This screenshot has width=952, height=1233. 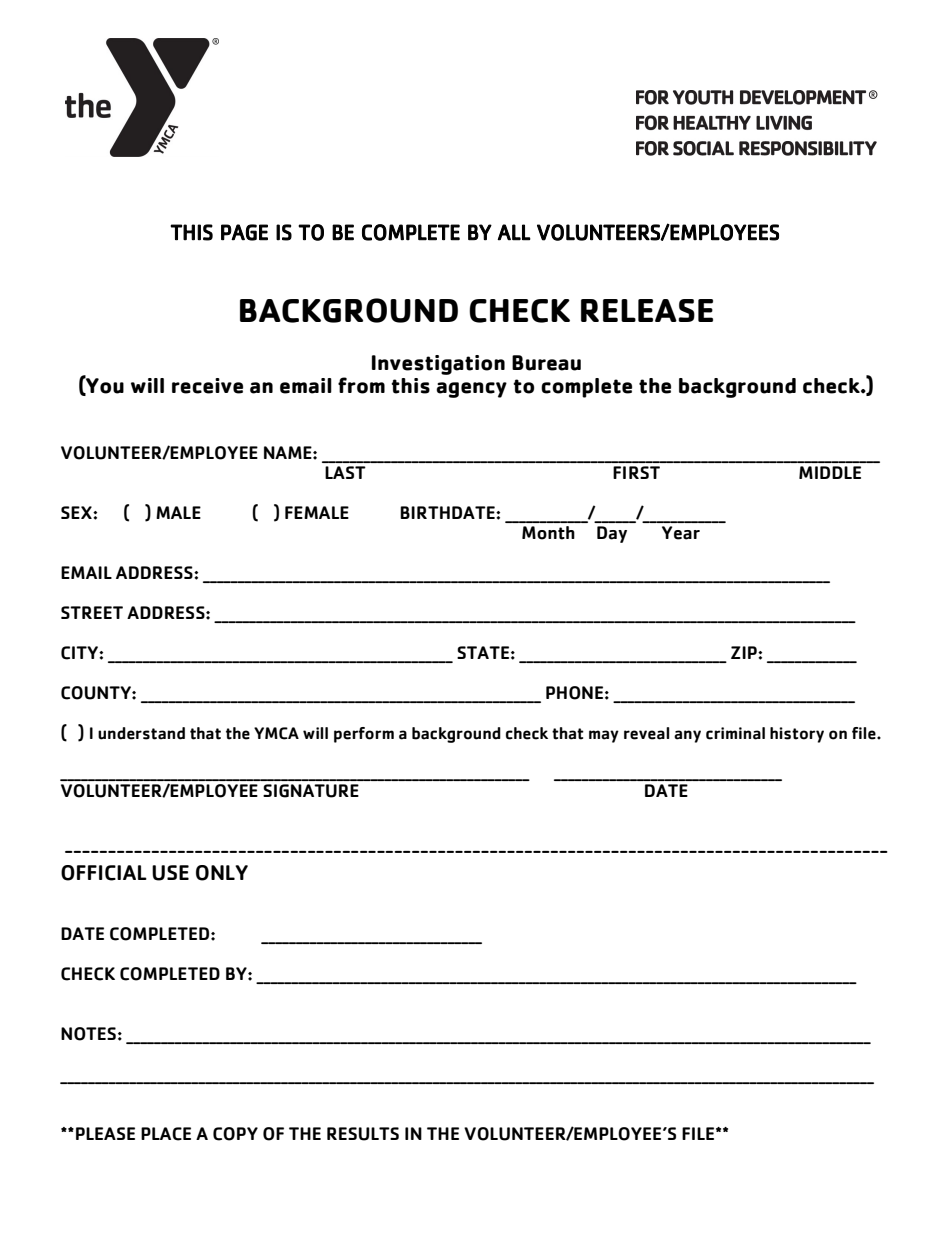 What do you see at coordinates (77, 512) in the screenshot?
I see `SEX` at bounding box center [77, 512].
